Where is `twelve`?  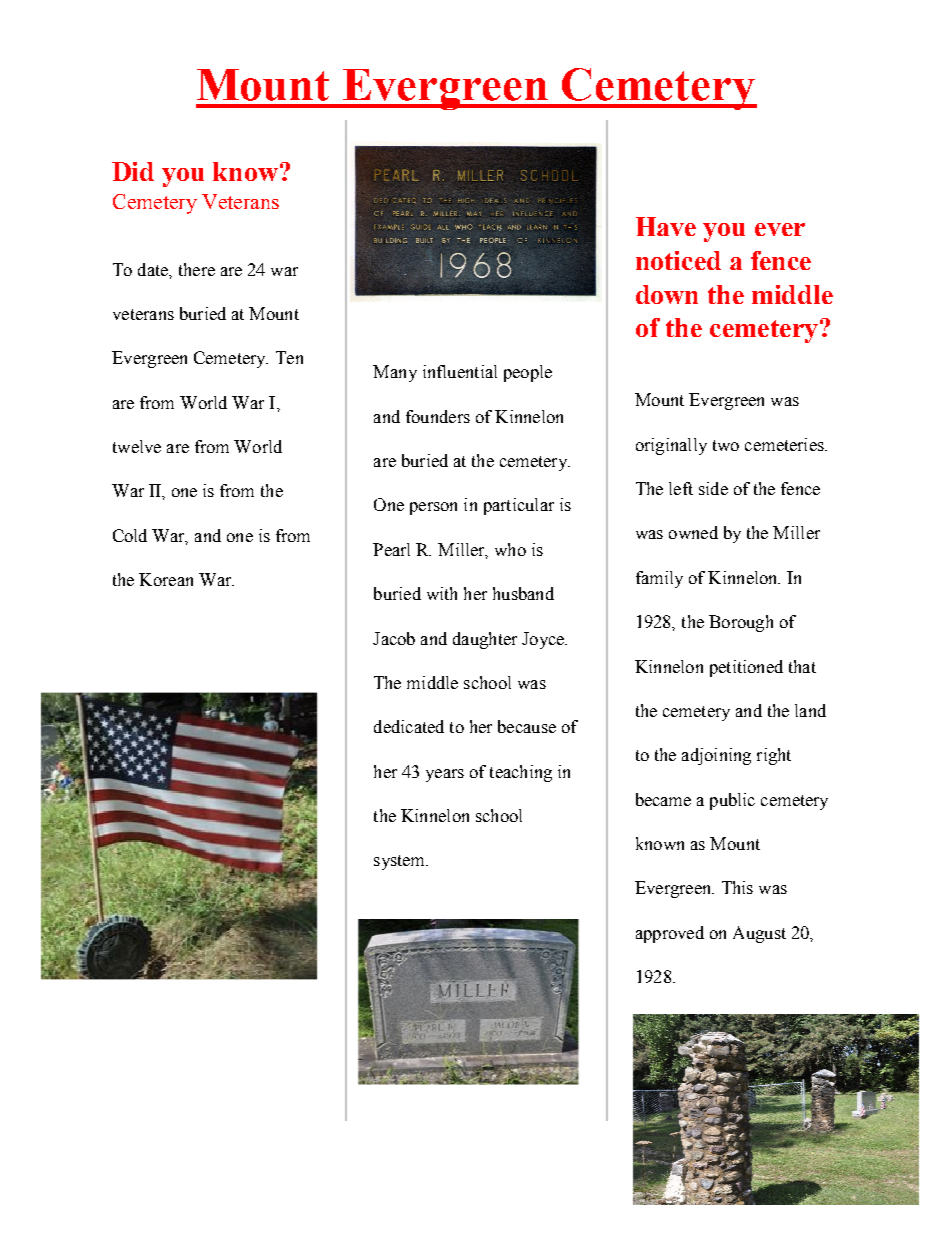 twelve is located at coordinates (137, 446).
